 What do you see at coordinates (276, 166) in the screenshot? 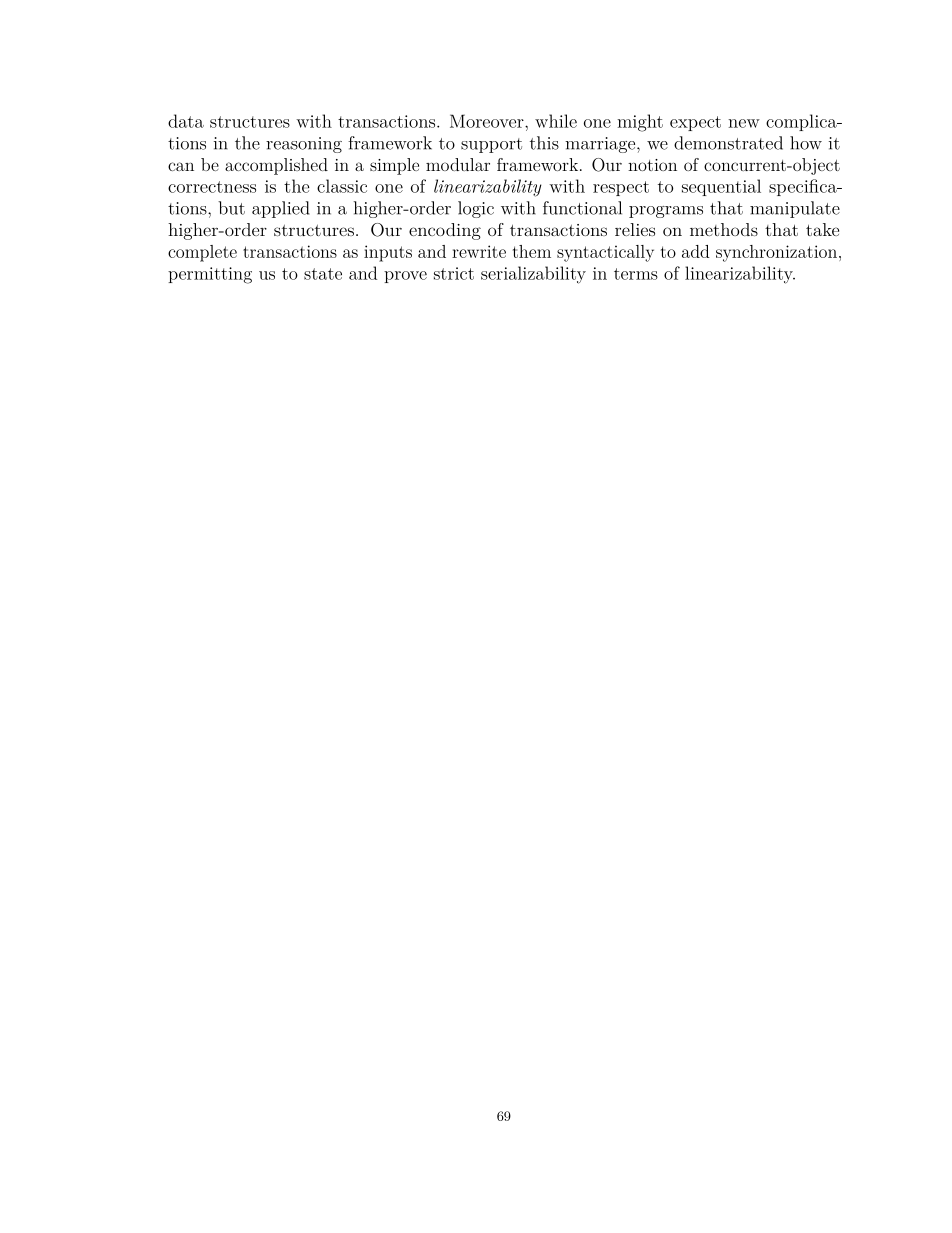
I see `accomplished` at bounding box center [276, 166].
